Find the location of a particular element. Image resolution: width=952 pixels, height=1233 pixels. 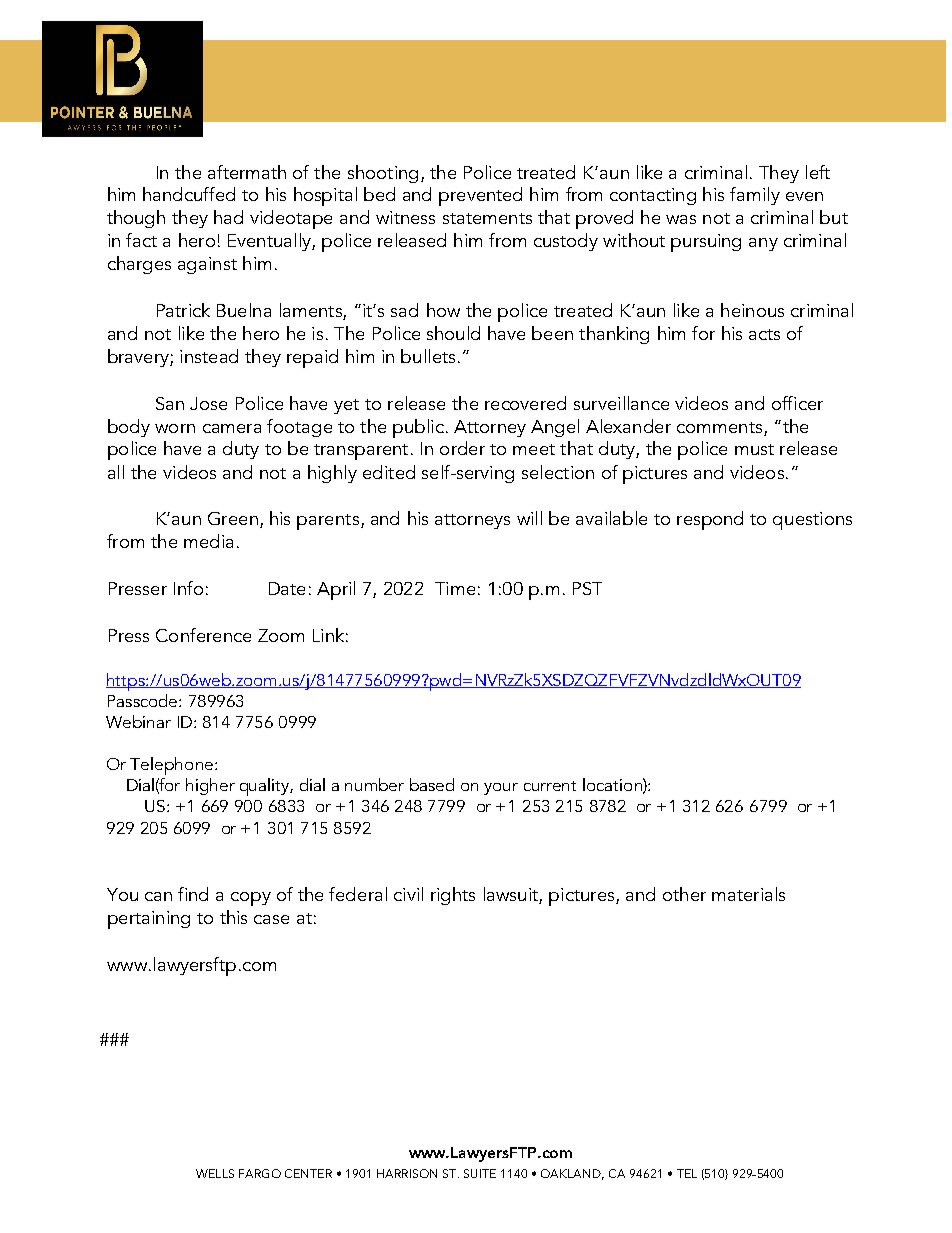

SUITE is located at coordinates (480, 1173).
